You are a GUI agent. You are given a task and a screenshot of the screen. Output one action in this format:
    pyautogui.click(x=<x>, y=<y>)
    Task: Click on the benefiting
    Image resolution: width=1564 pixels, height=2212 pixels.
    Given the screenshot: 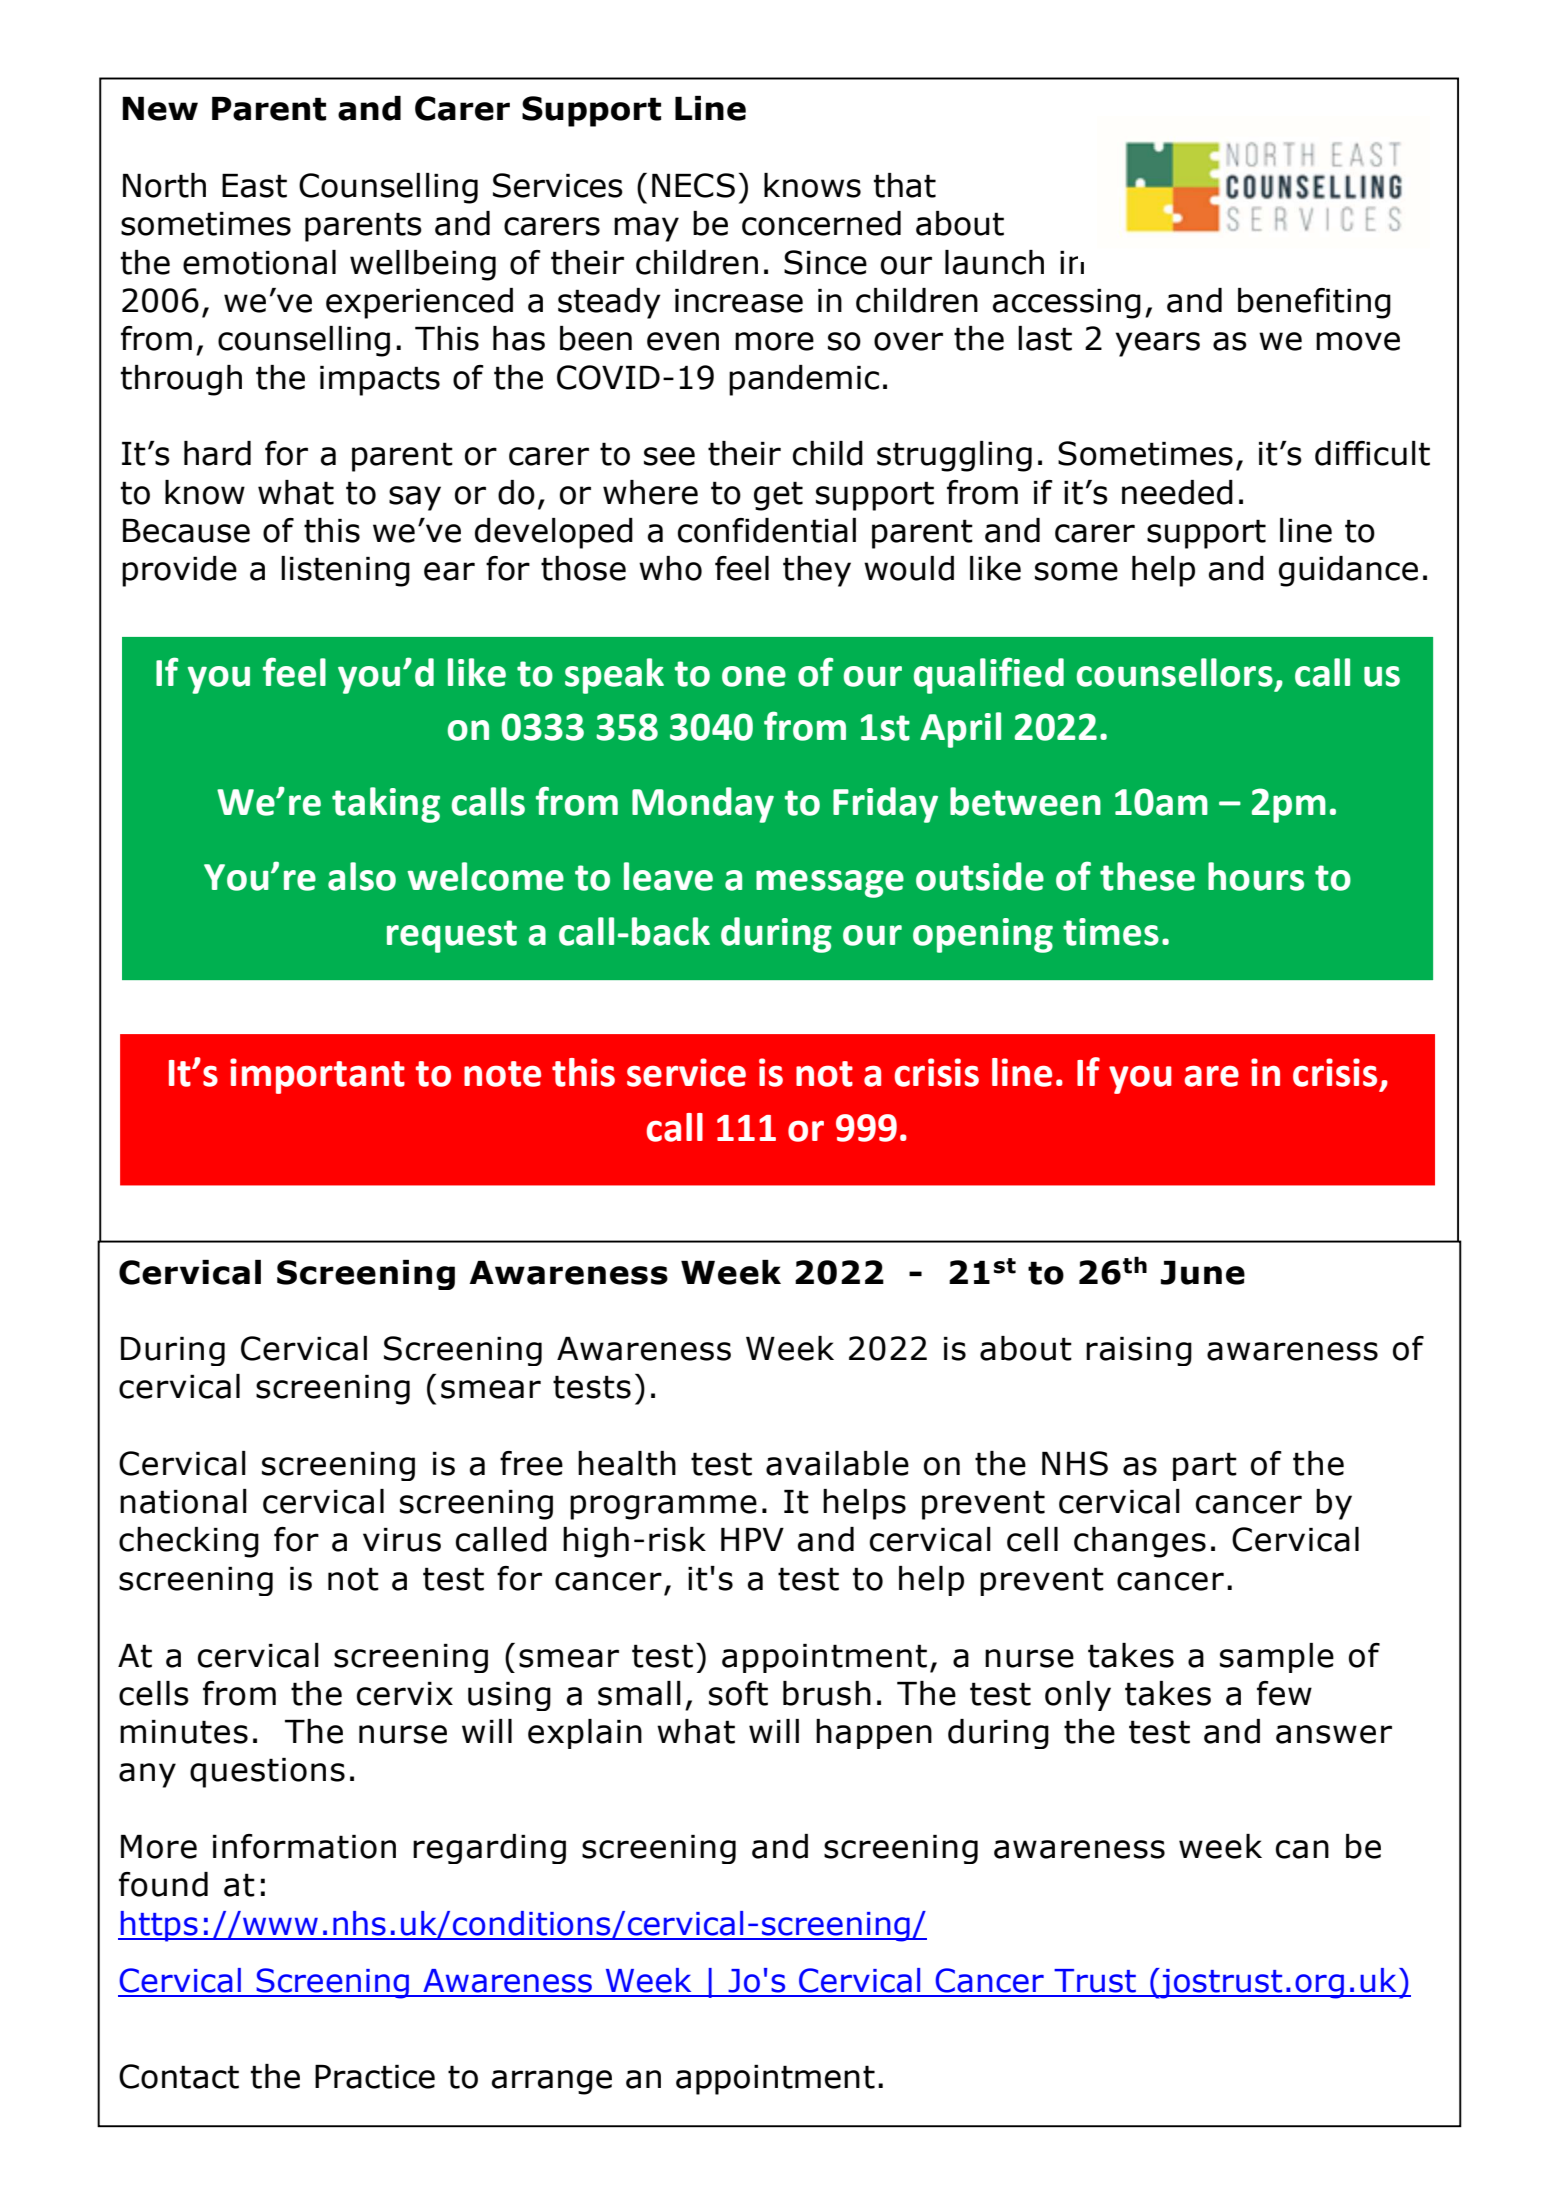 What is the action you would take?
    pyautogui.click(x=1314, y=303)
